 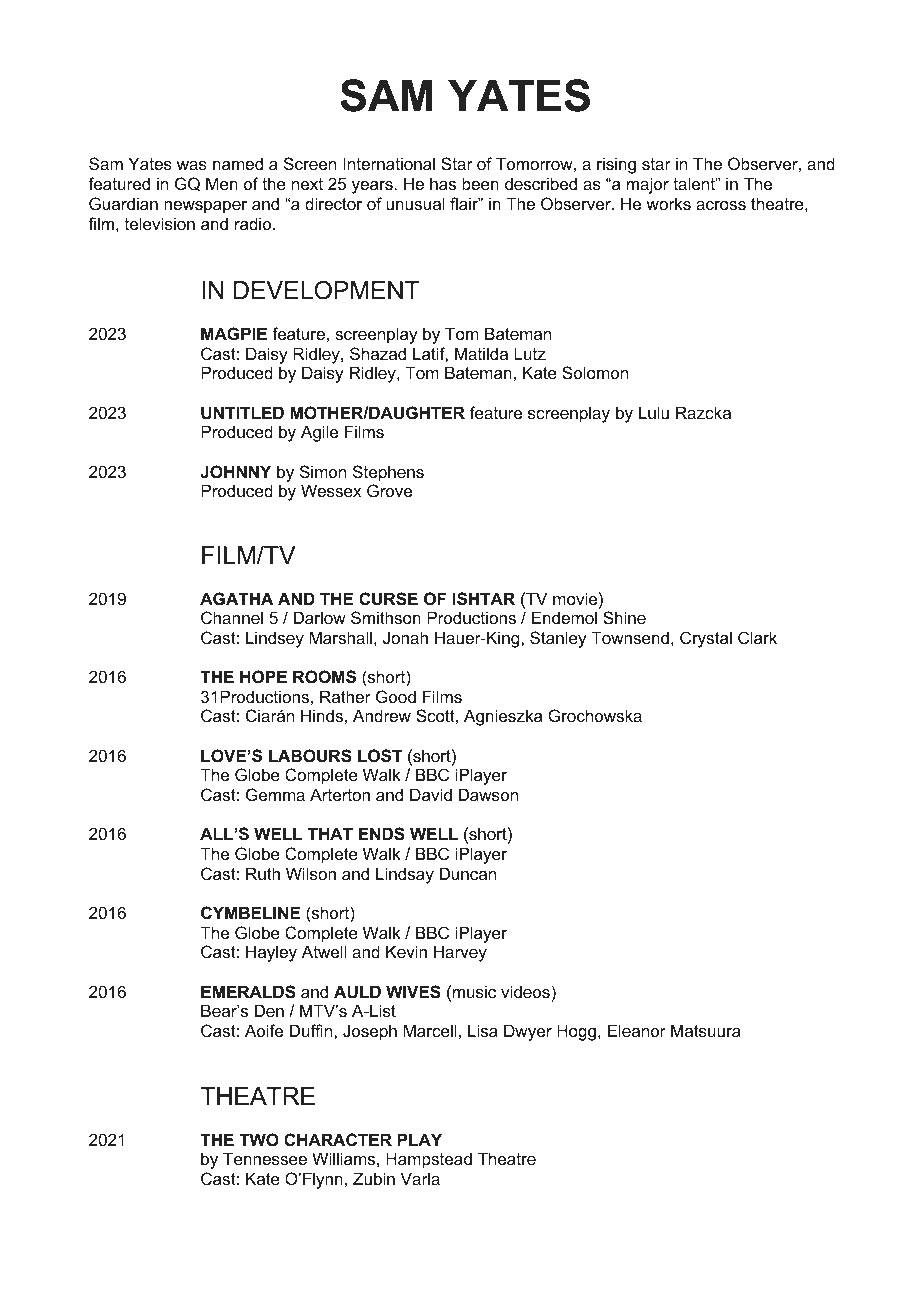 What do you see at coordinates (488, 794) in the screenshot?
I see `Dawson` at bounding box center [488, 794].
